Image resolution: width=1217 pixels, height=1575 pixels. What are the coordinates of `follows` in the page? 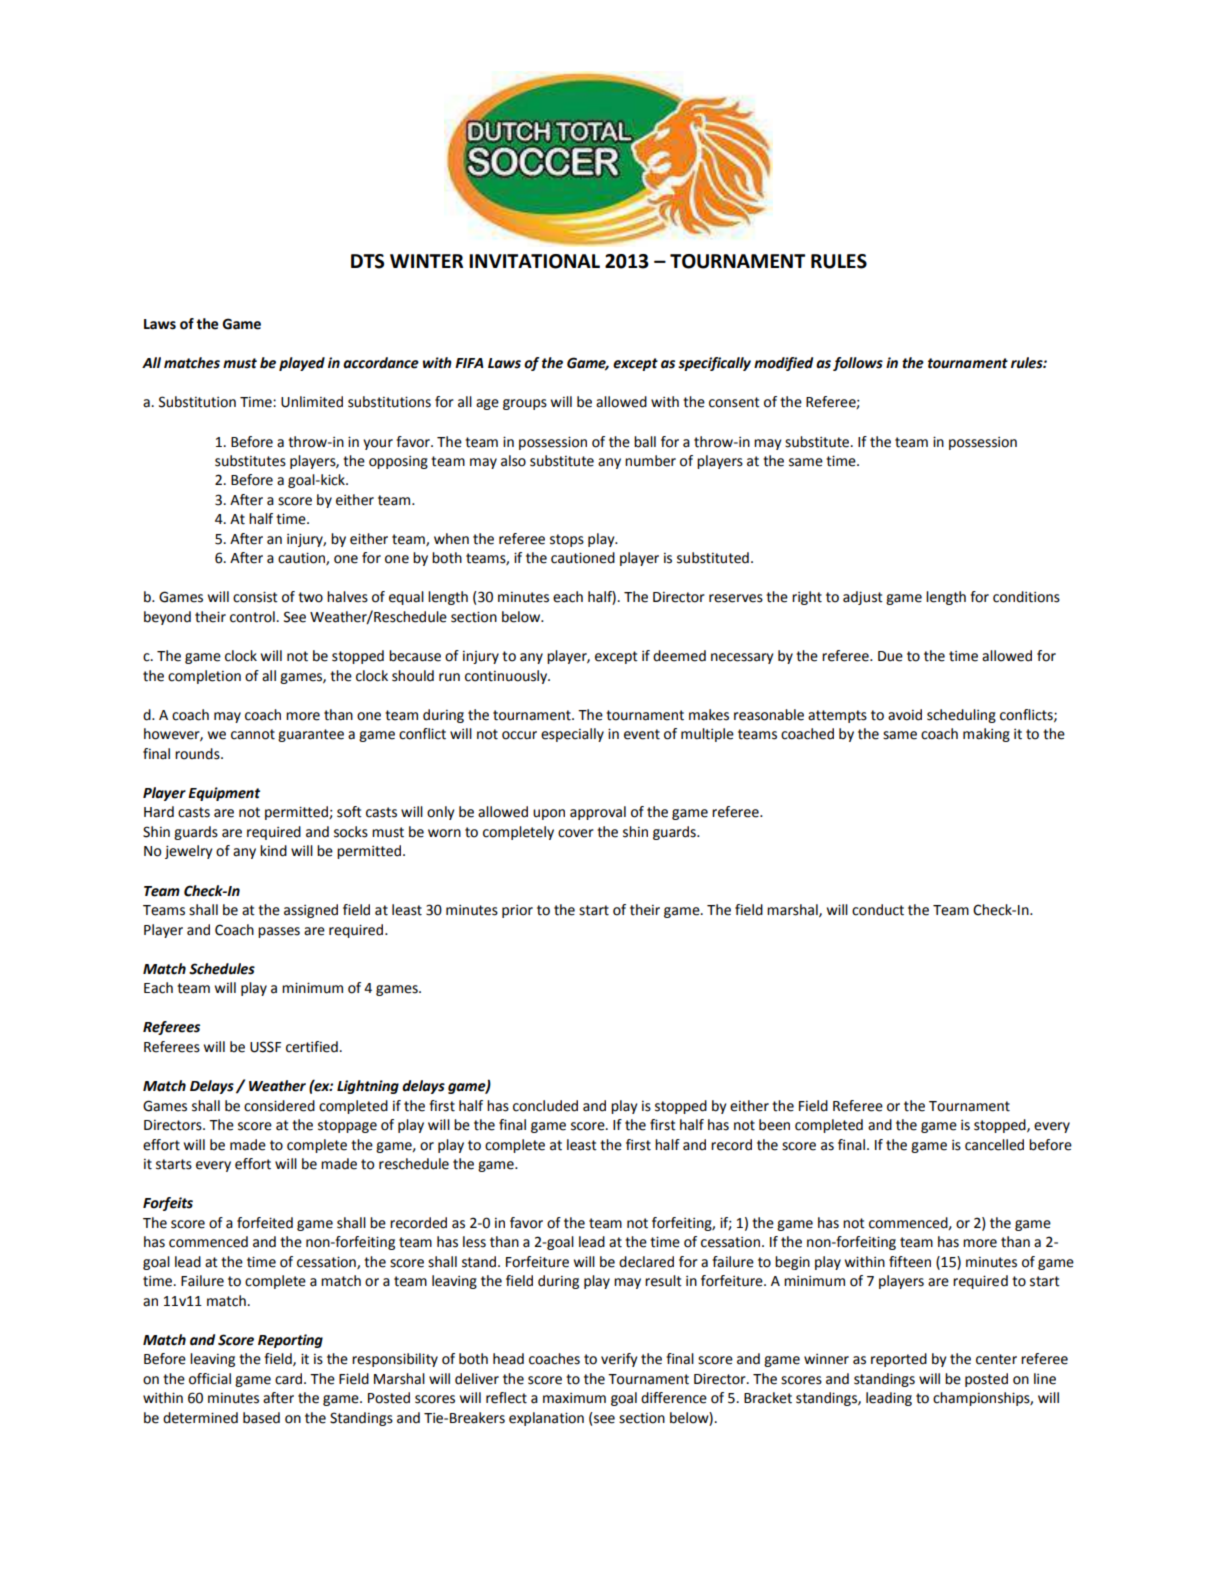 It's located at (858, 364).
